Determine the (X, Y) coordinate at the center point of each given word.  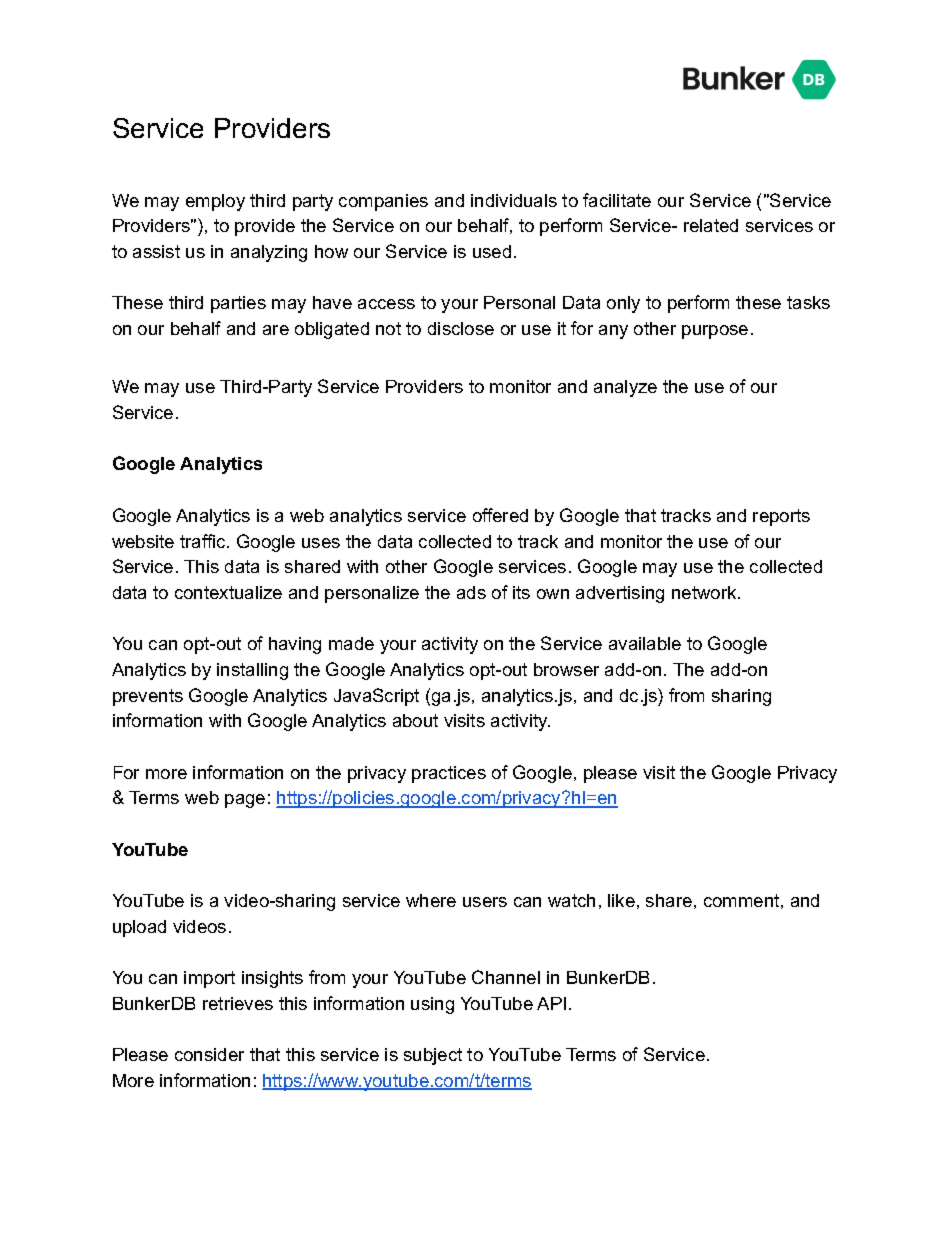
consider (209, 1054)
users (485, 902)
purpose (715, 332)
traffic (204, 541)
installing (252, 671)
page (245, 801)
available (645, 643)
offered (500, 515)
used (492, 251)
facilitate (617, 200)
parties (238, 304)
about (415, 720)
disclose (461, 328)
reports (781, 517)
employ (215, 202)
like (621, 900)
